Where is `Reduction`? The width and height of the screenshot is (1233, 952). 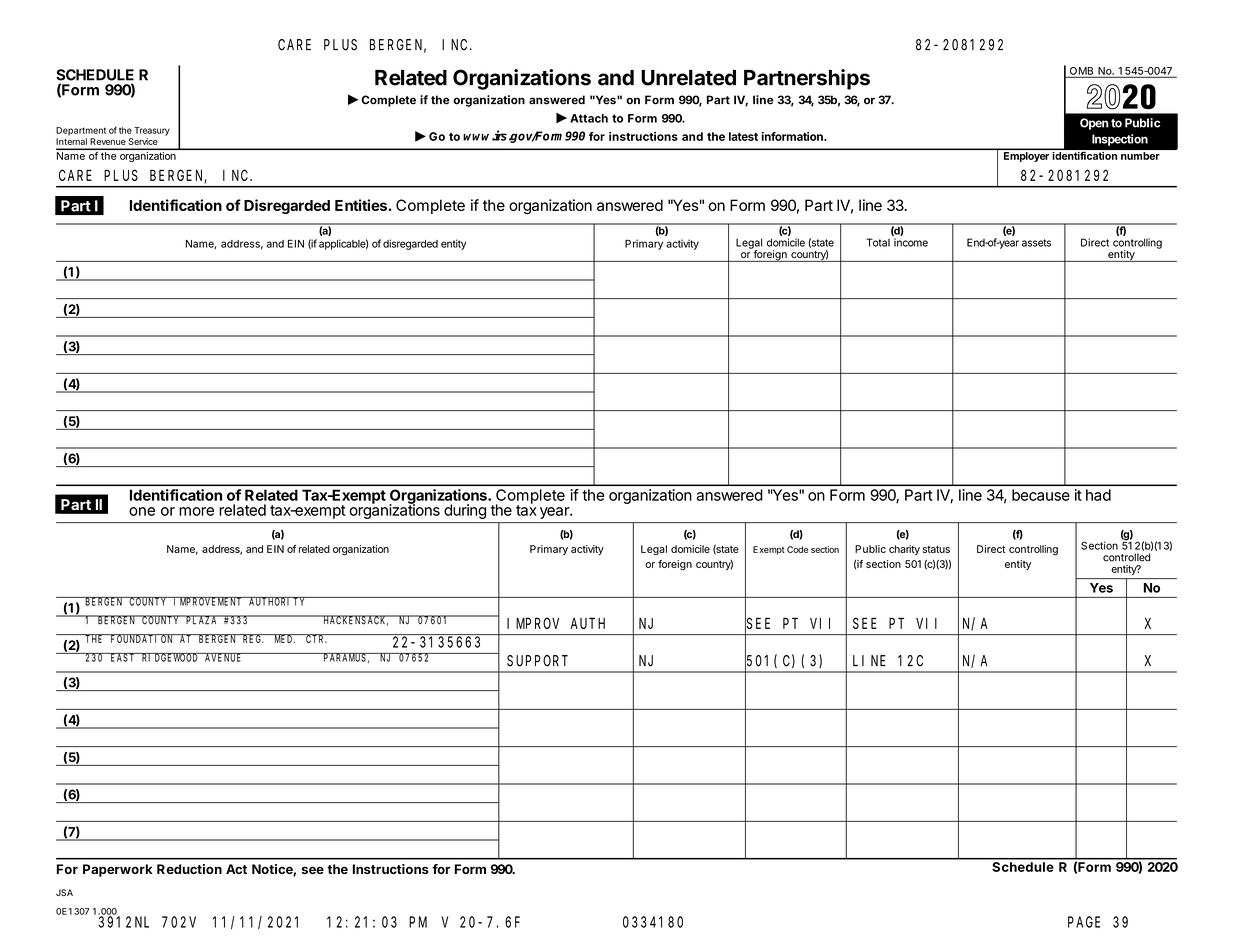 Reduction is located at coordinates (189, 869).
